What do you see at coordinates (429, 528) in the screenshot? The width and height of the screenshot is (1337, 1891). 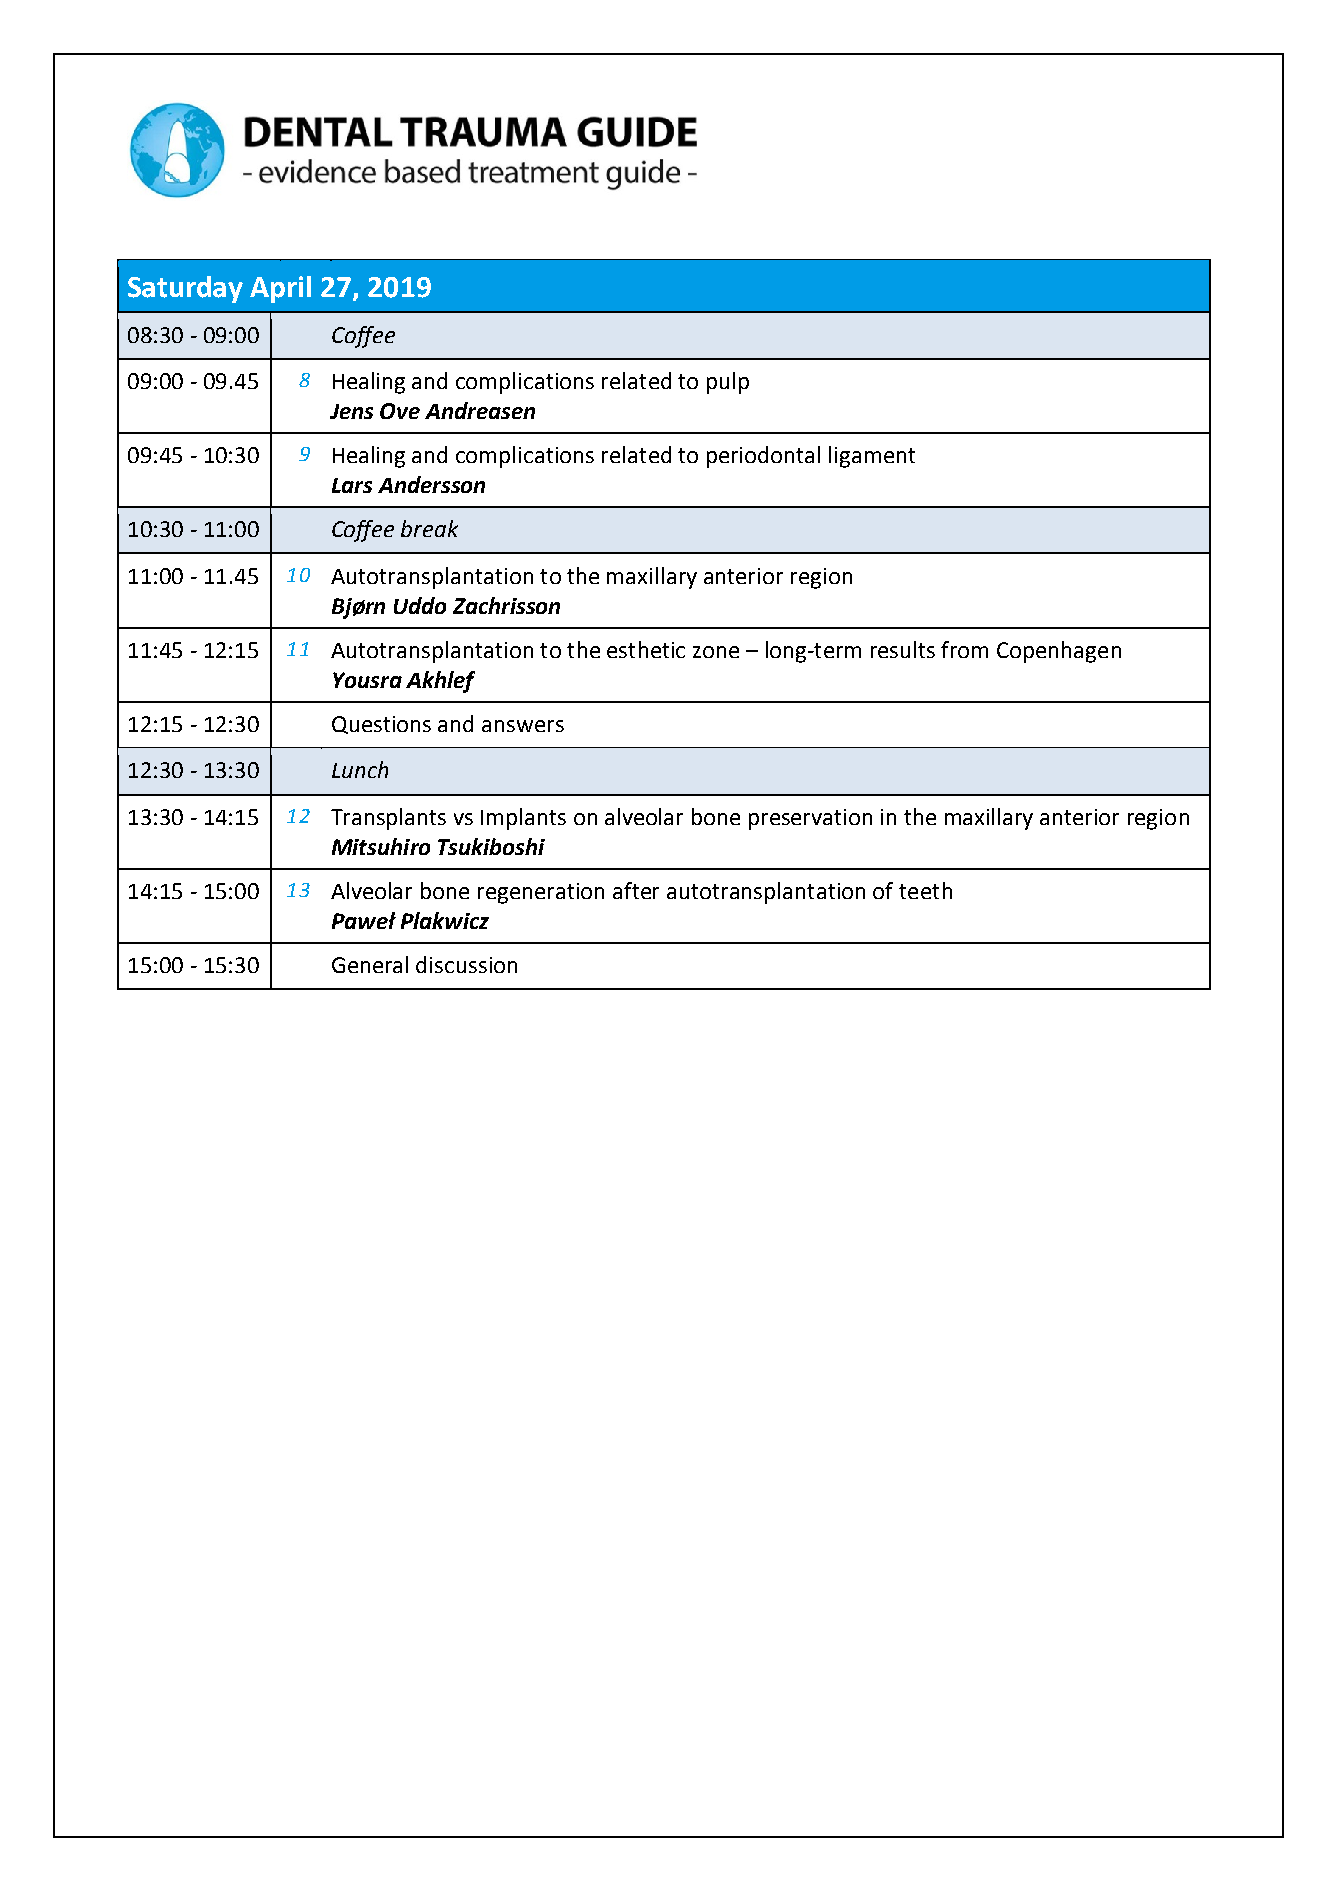 I see `break` at bounding box center [429, 528].
